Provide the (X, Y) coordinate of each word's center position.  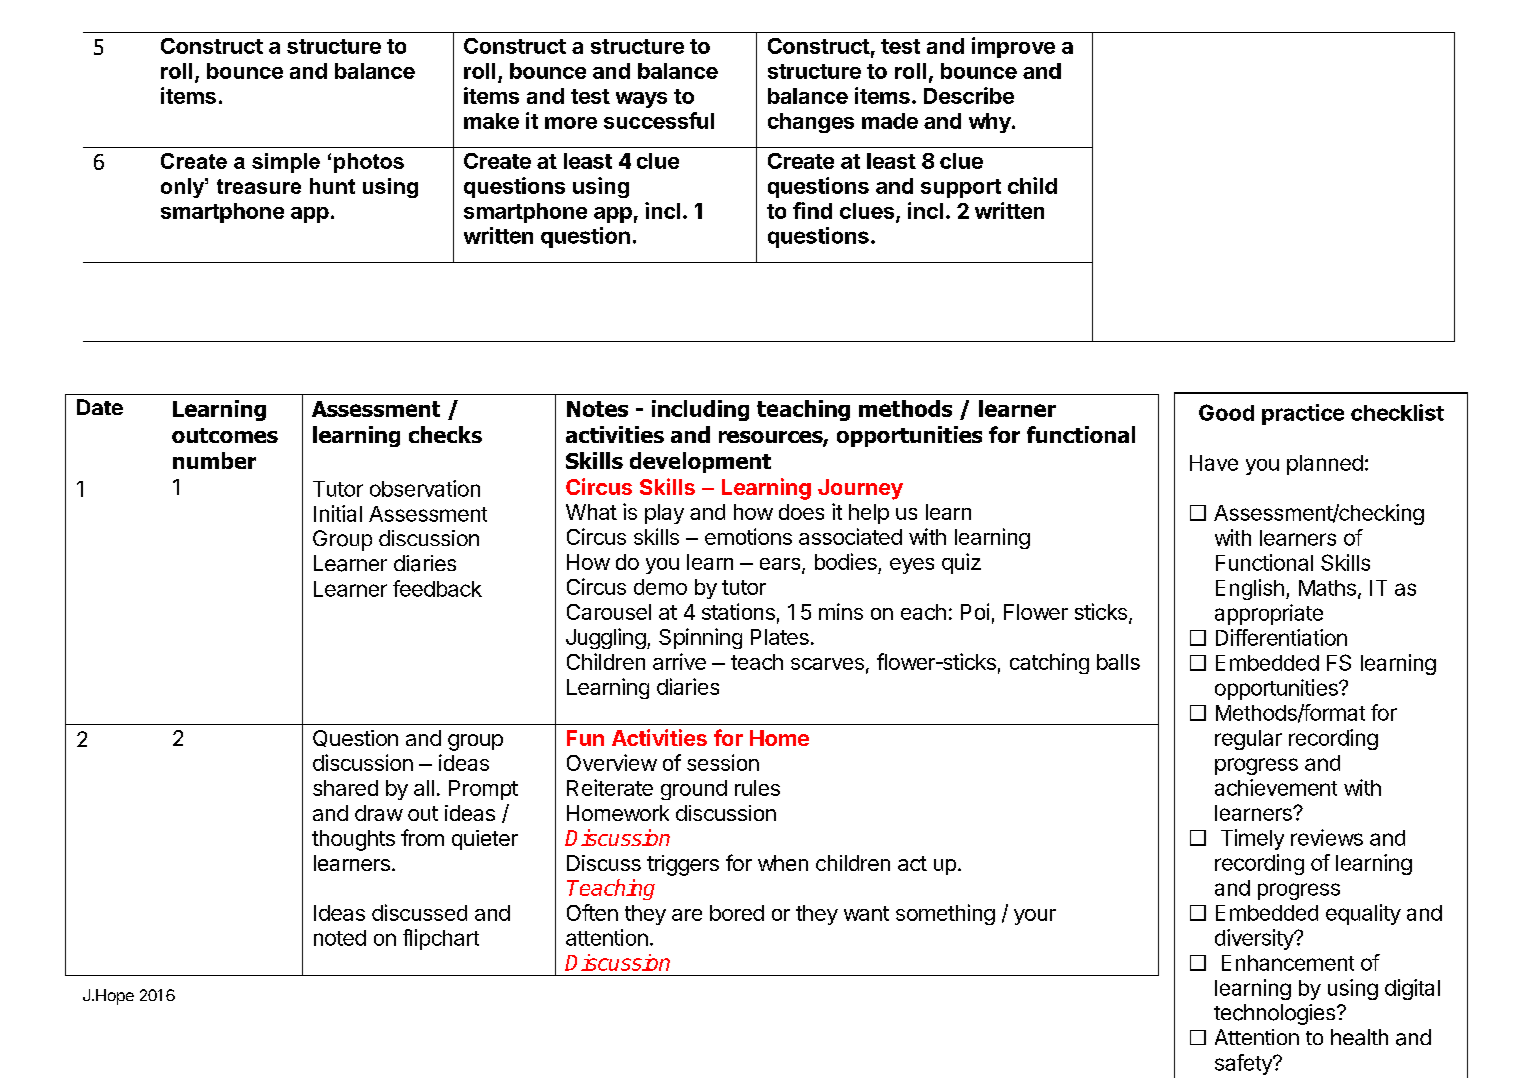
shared (345, 788)
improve (1013, 47)
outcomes (225, 435)
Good (1226, 412)
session (723, 762)
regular (1248, 740)
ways (641, 100)
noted (340, 938)
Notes (597, 409)
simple (286, 163)
